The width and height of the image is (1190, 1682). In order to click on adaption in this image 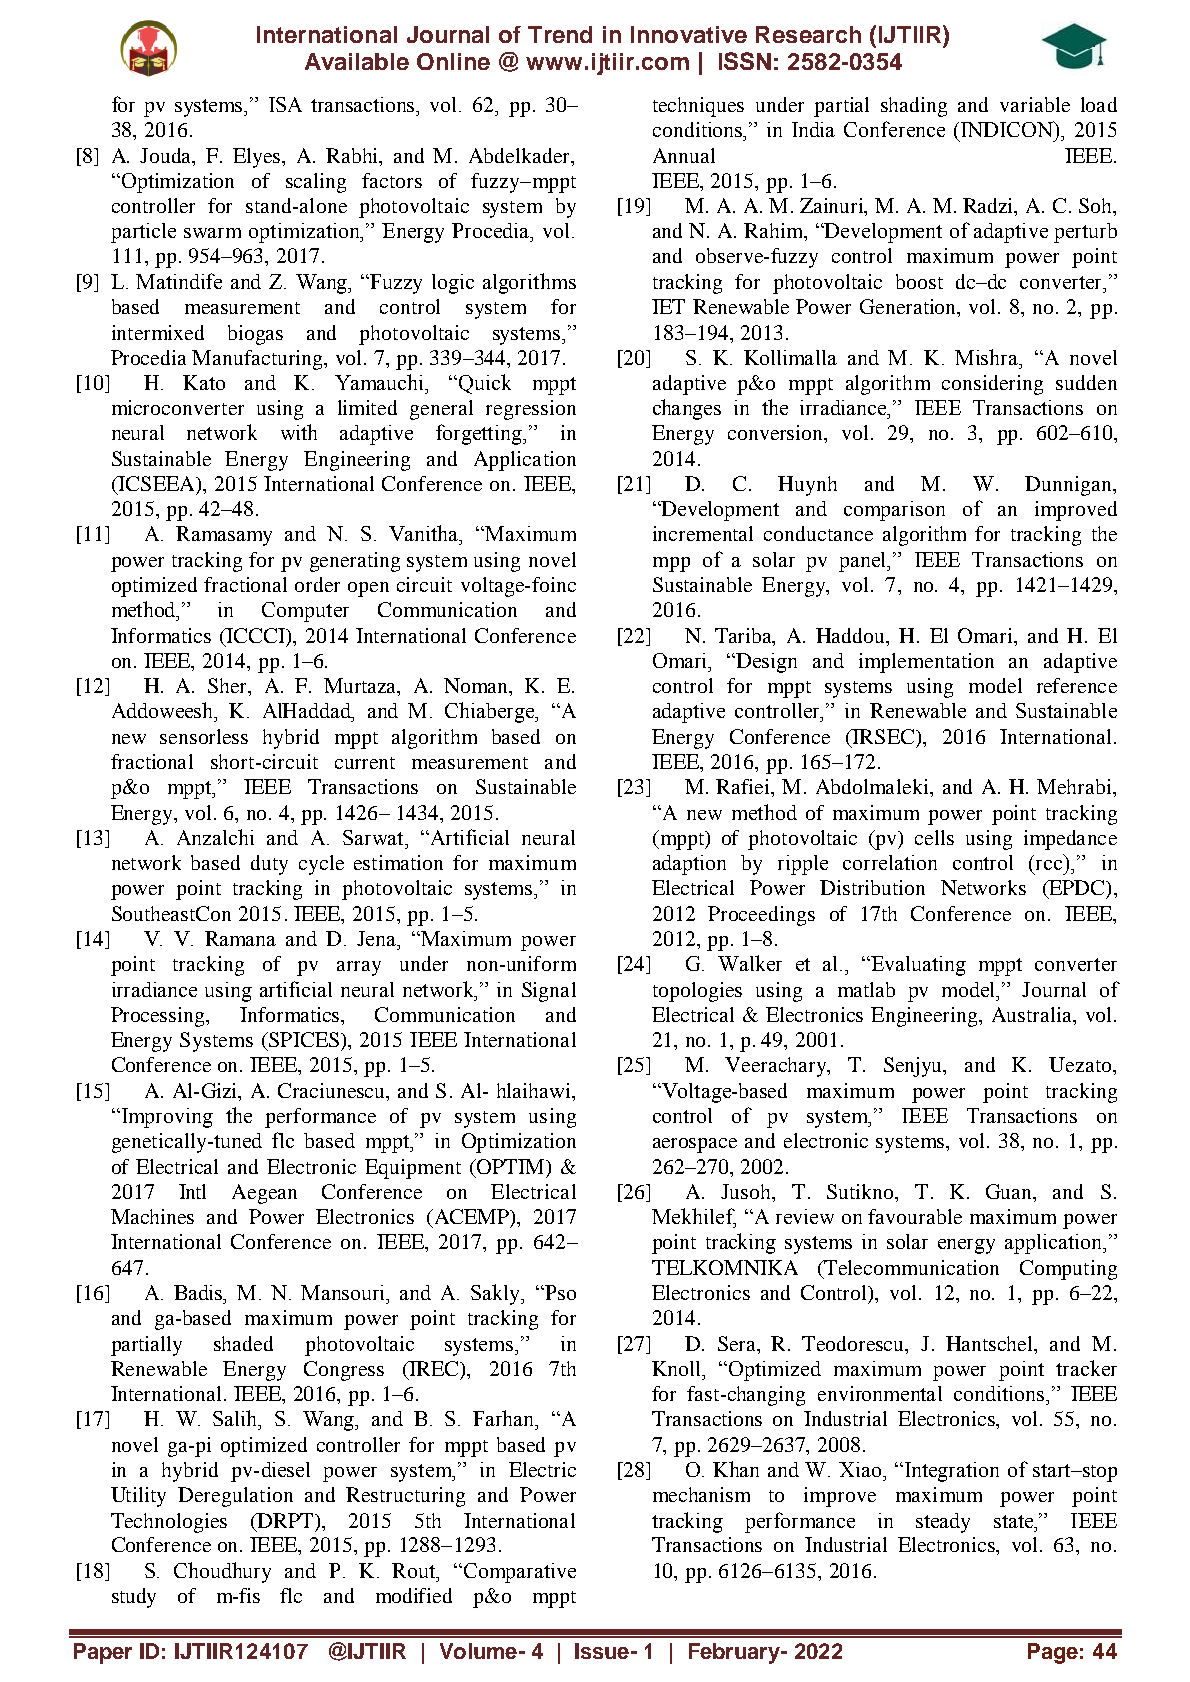, I will do `click(689, 865)`.
